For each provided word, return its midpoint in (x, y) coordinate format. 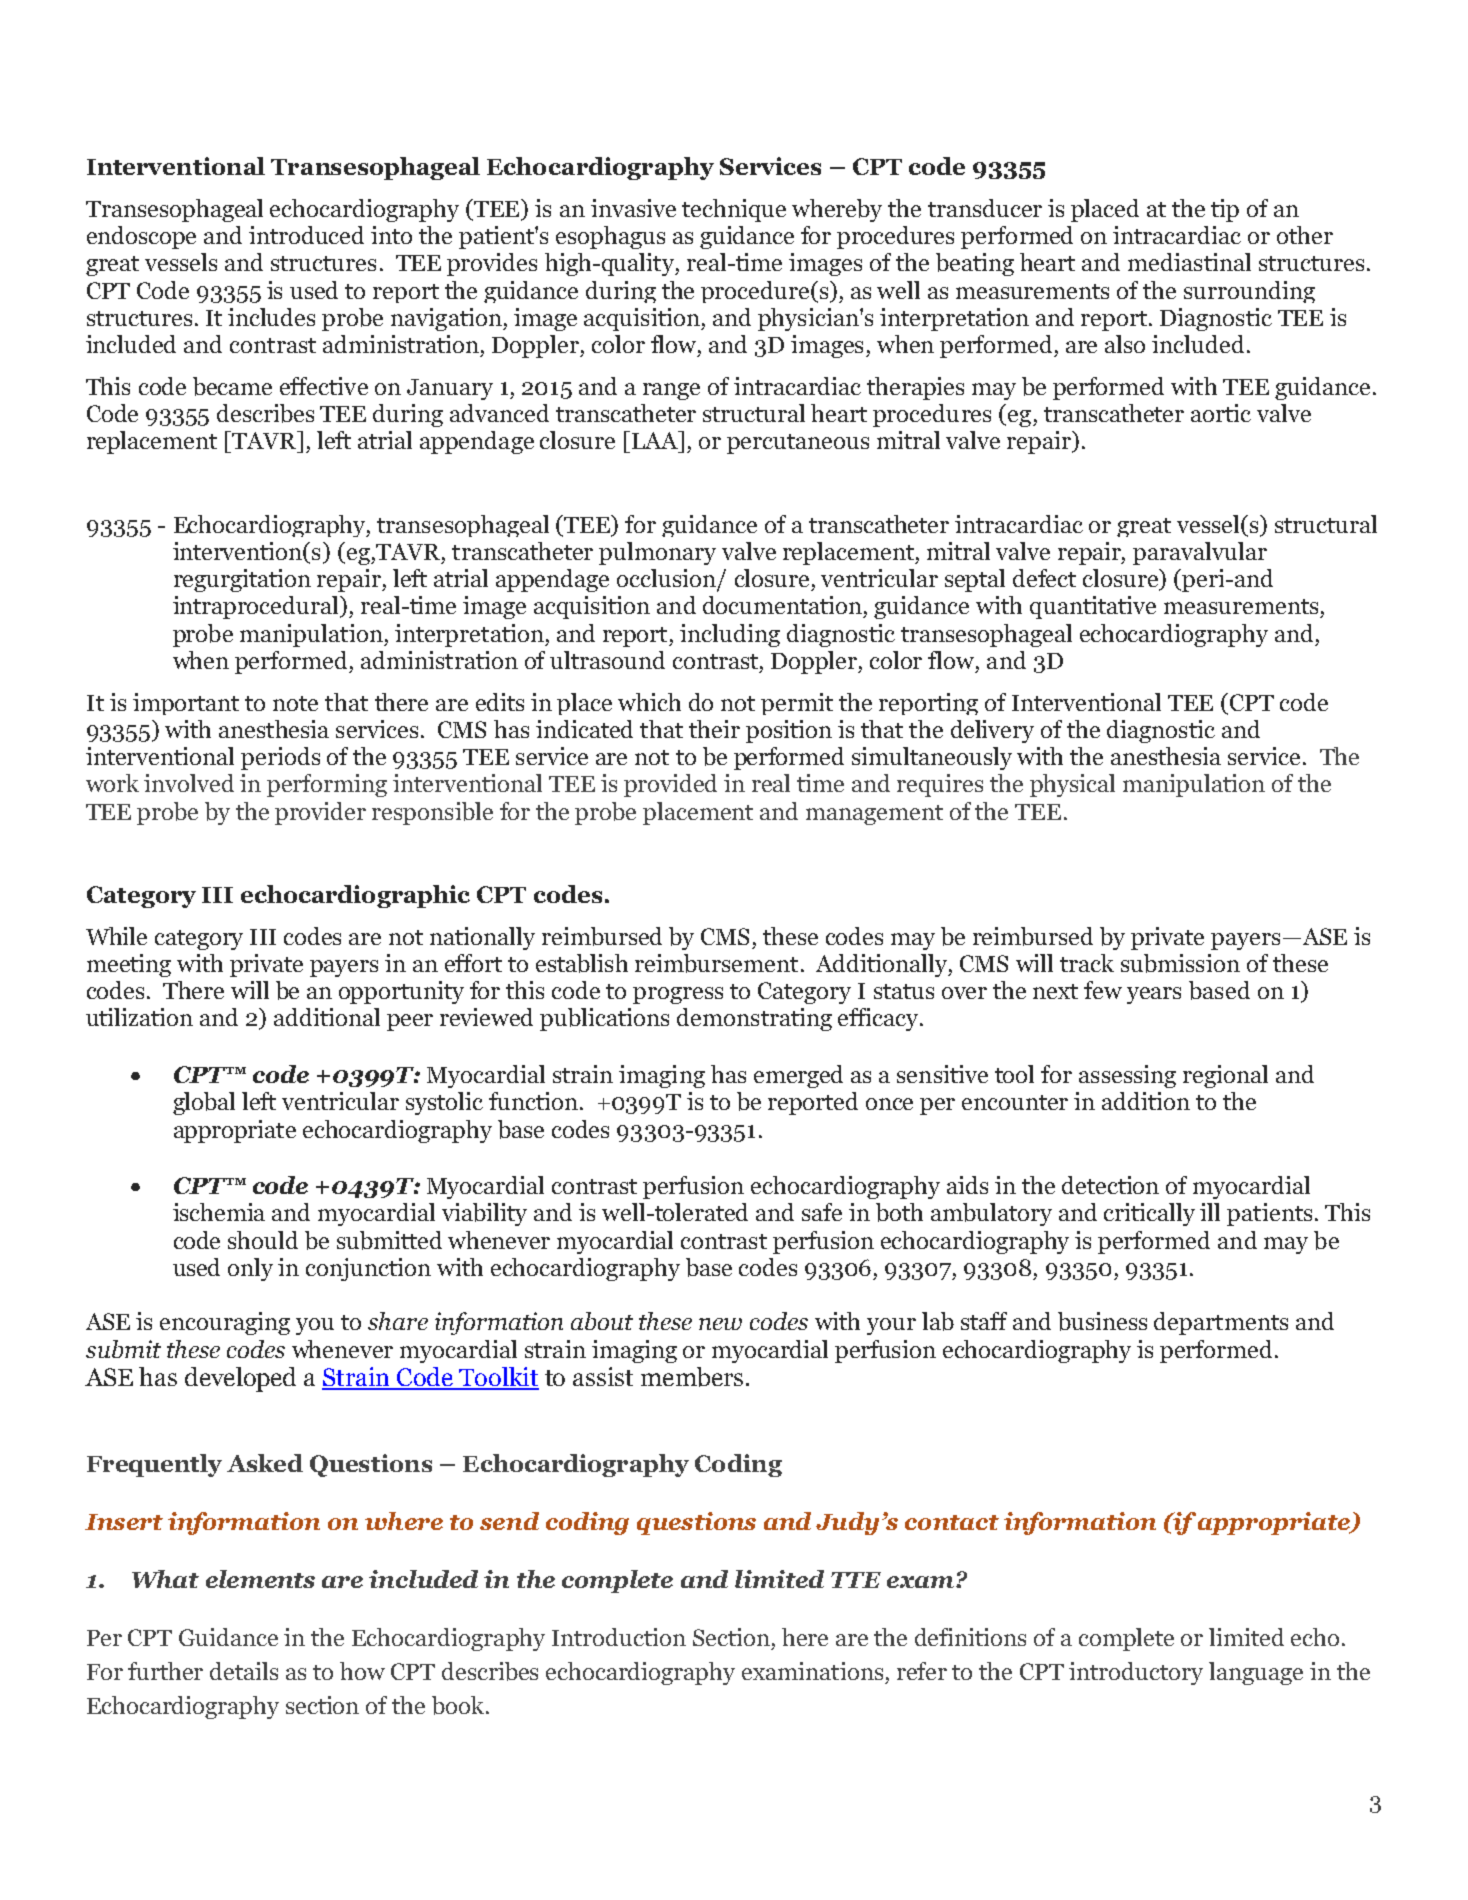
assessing (1127, 1076)
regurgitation (242, 580)
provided (670, 785)
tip (1225, 210)
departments (1221, 1323)
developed (240, 1379)
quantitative (1093, 607)
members (692, 1377)
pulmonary (657, 553)
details (244, 1671)
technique (734, 210)
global (204, 1103)
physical (1072, 785)
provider (320, 813)
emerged (798, 1076)
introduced (306, 235)
